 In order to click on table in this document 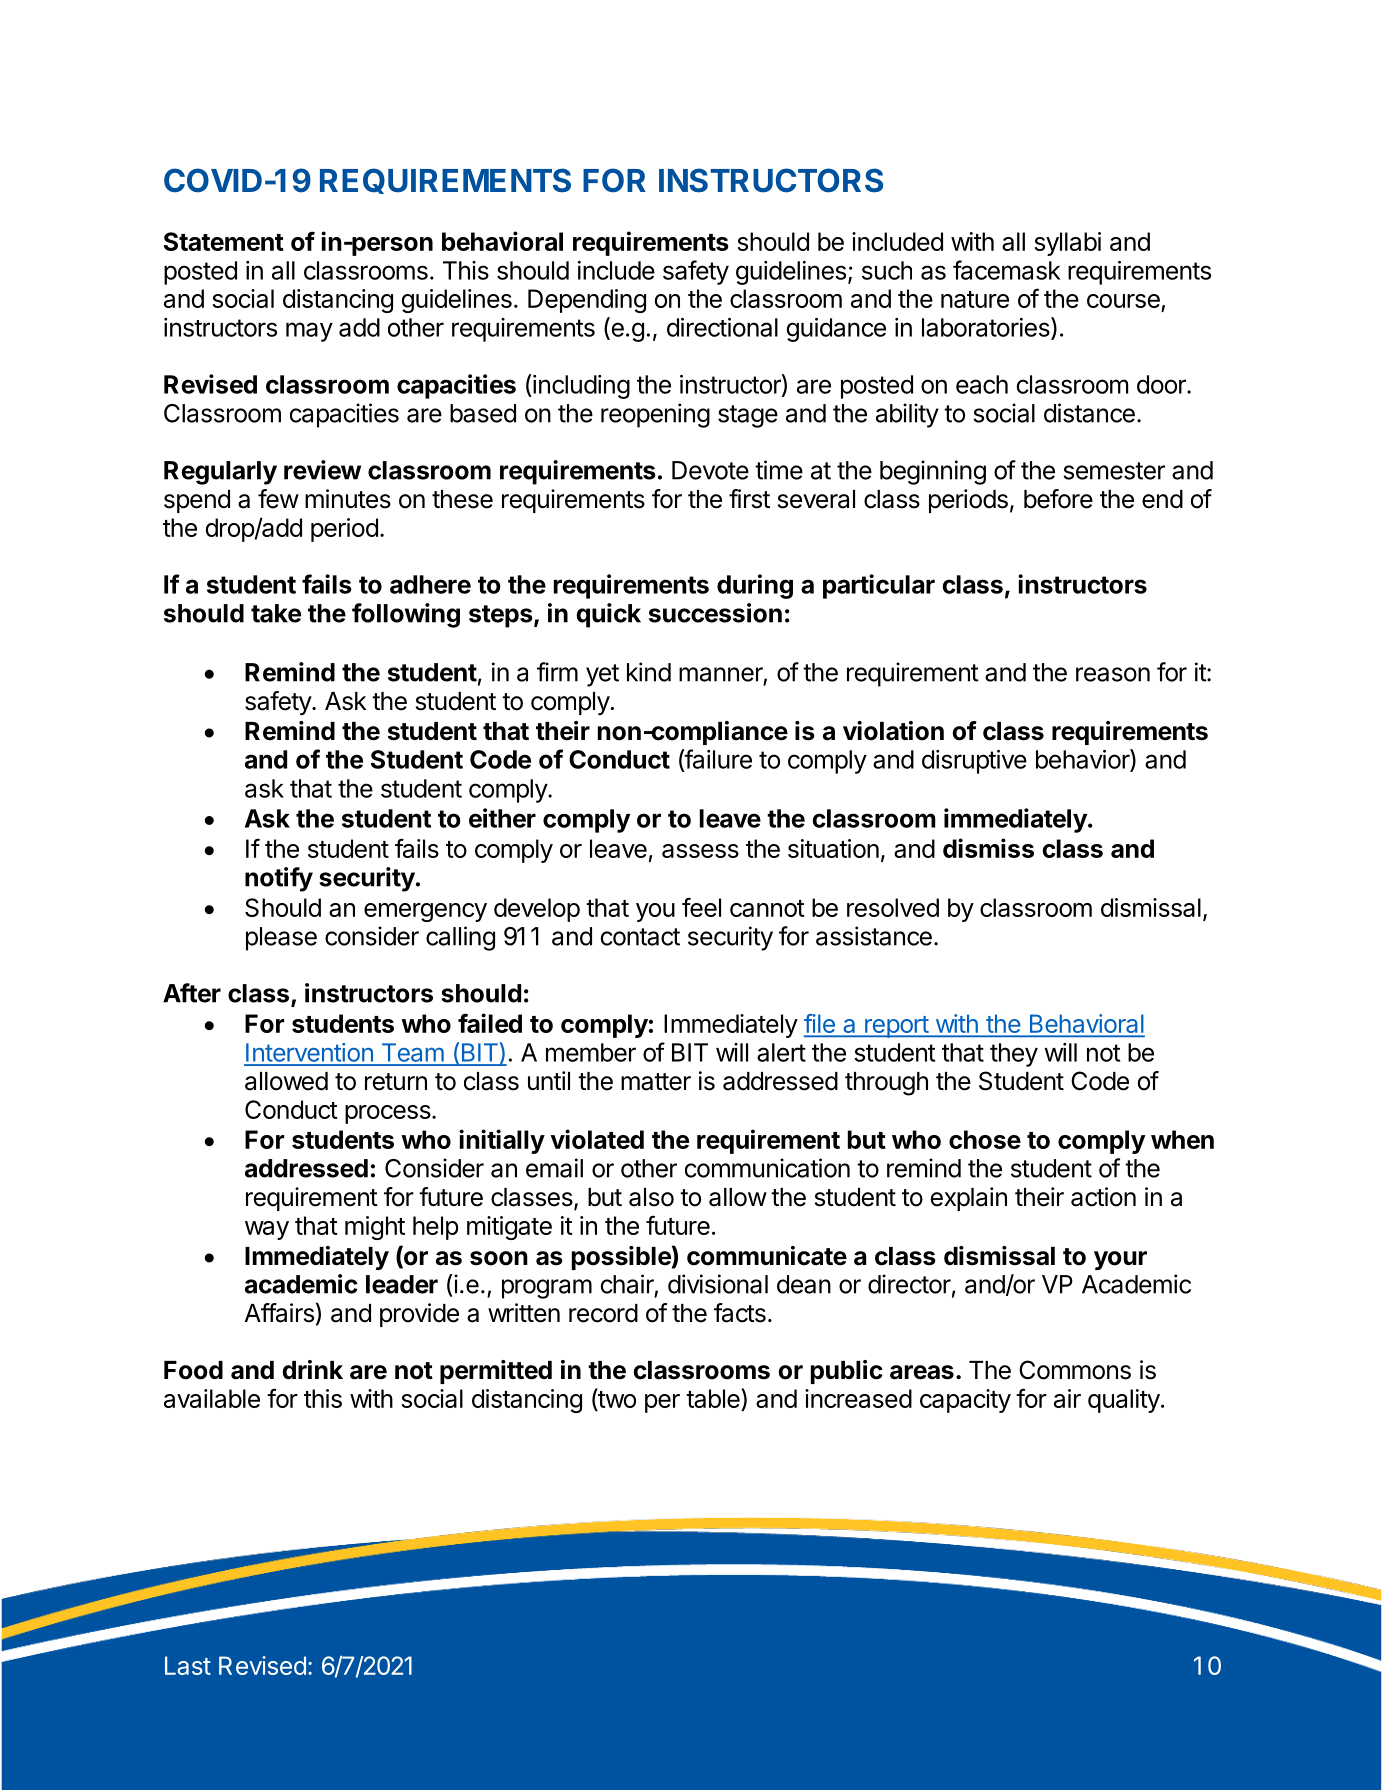, I will do `click(714, 1399)`.
